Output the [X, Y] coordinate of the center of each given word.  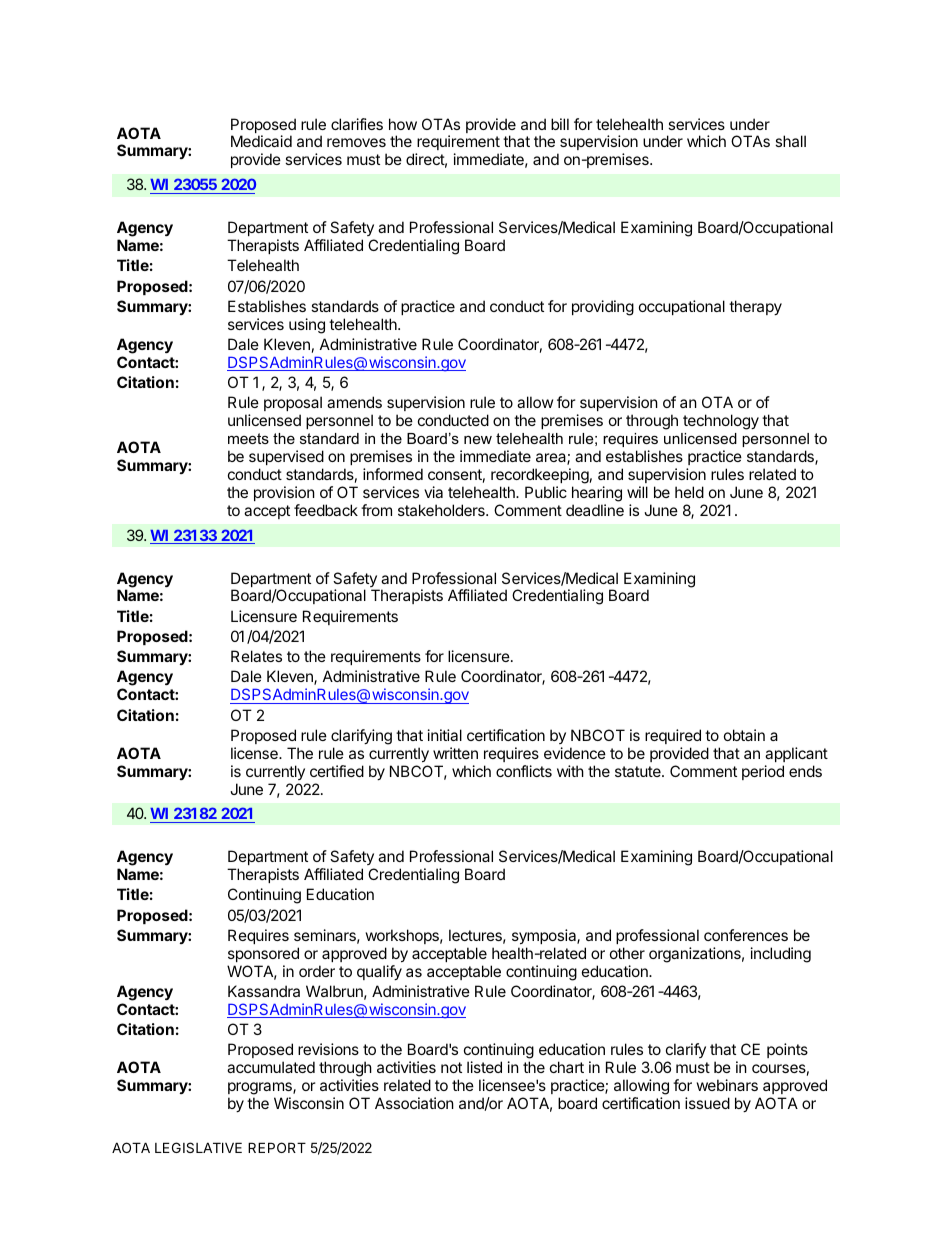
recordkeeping [540, 476]
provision [284, 493]
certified [337, 771]
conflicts [524, 771]
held [689, 492]
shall [790, 141]
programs [261, 1088]
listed [484, 1067]
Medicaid [261, 141]
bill [560, 124]
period [763, 772]
